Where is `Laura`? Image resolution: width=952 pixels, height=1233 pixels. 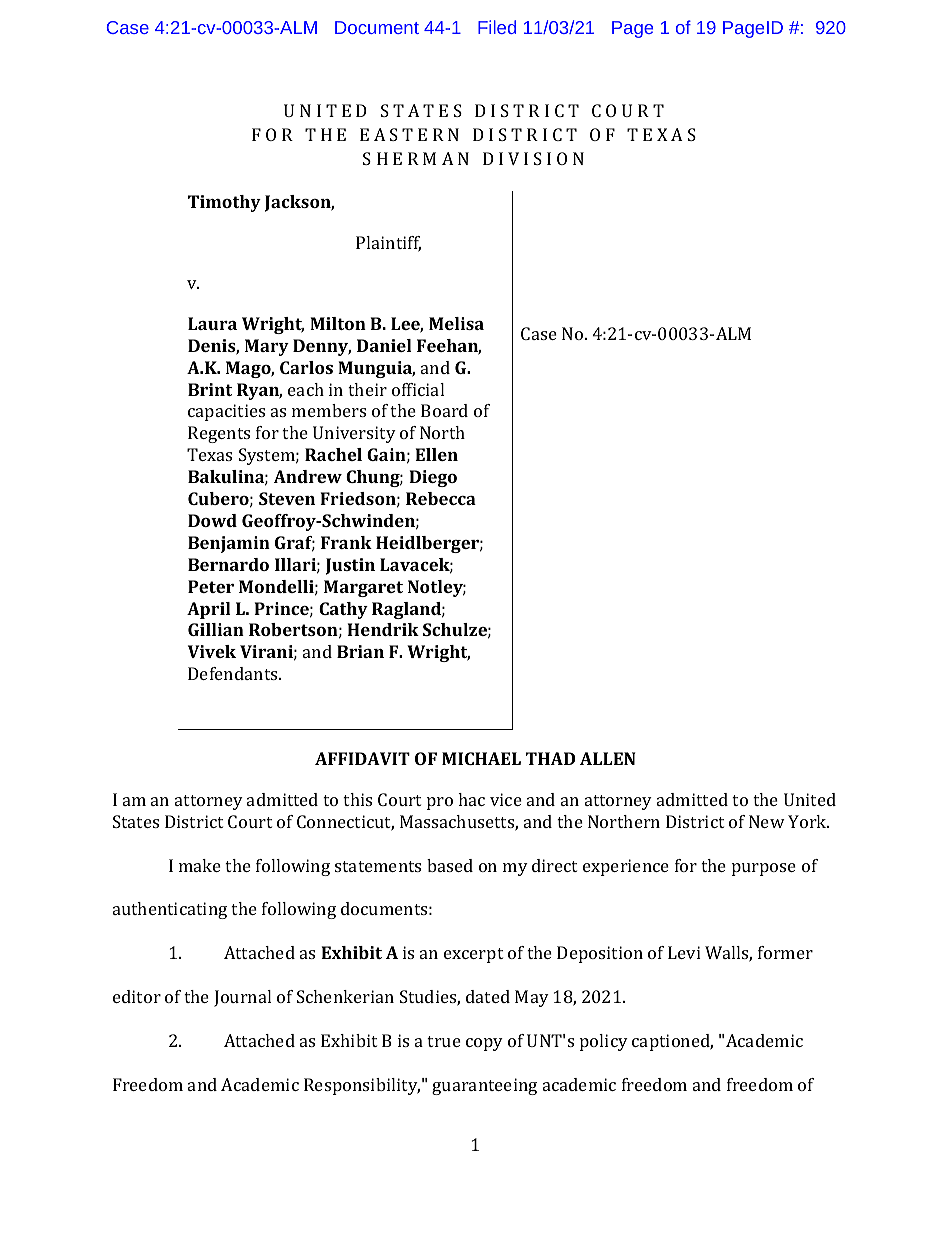 Laura is located at coordinates (212, 323).
